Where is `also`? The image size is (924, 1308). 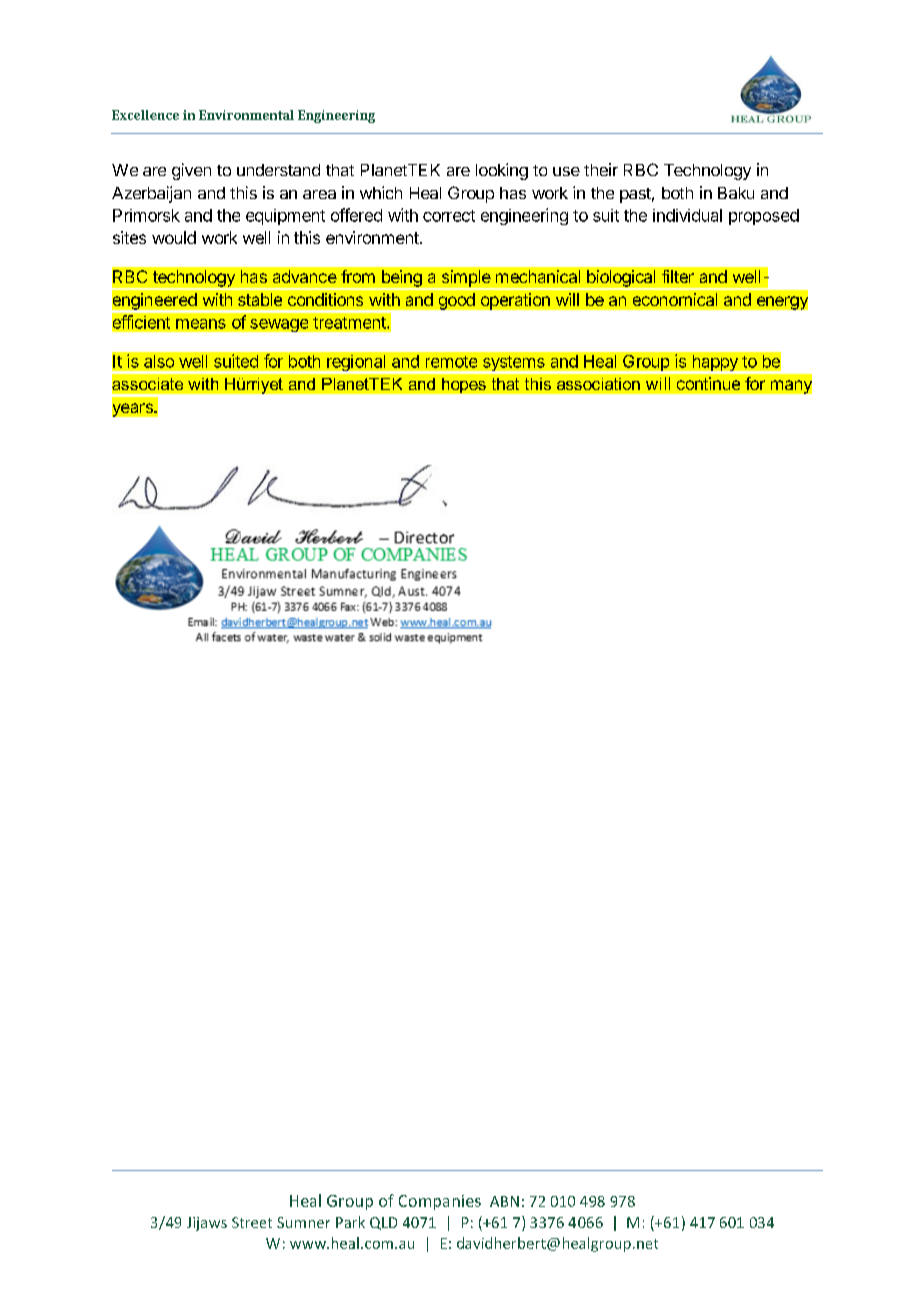 also is located at coordinates (159, 361).
